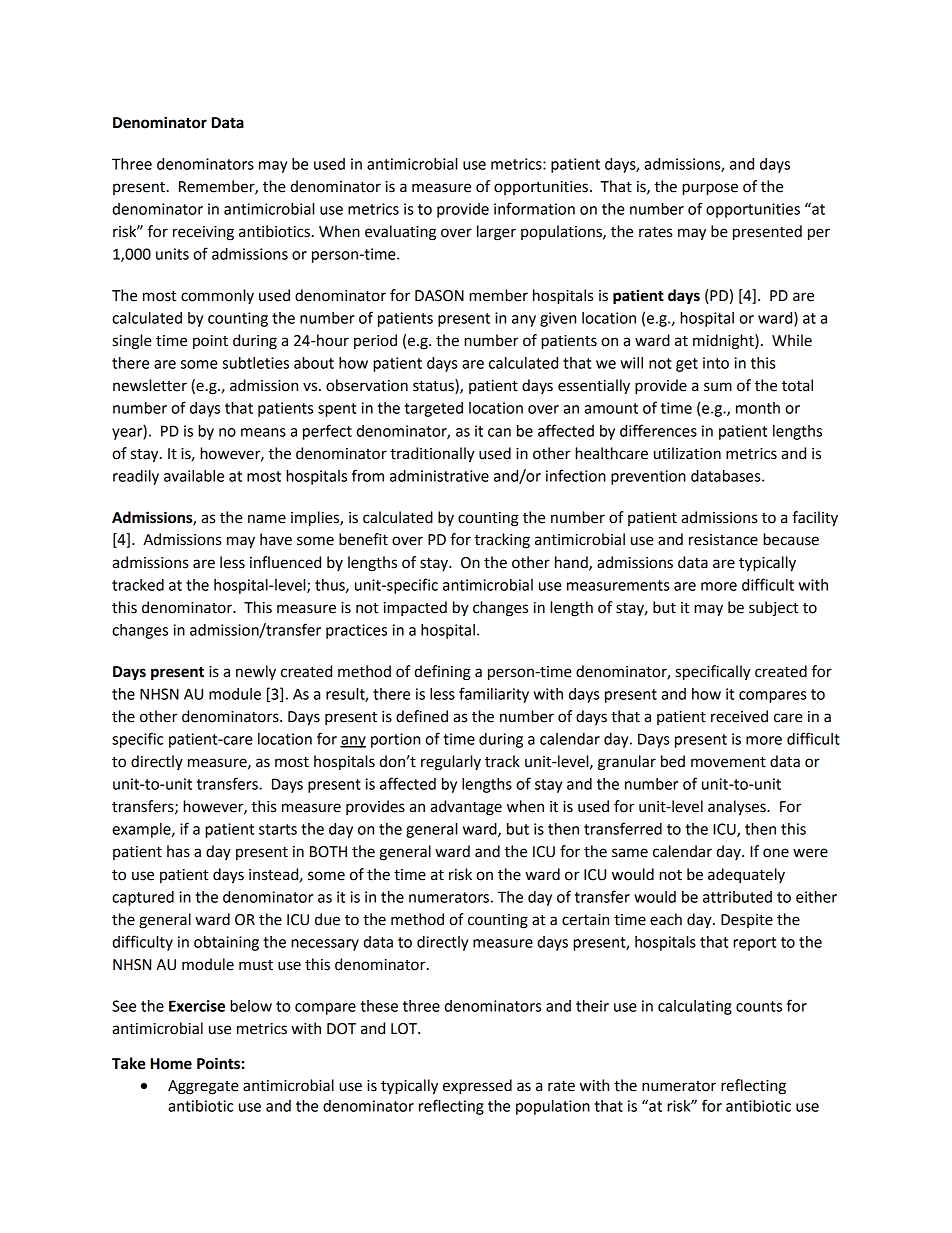 Image resolution: width=952 pixels, height=1233 pixels. Describe the element at coordinates (171, 1064) in the screenshot. I see `Home` at that location.
